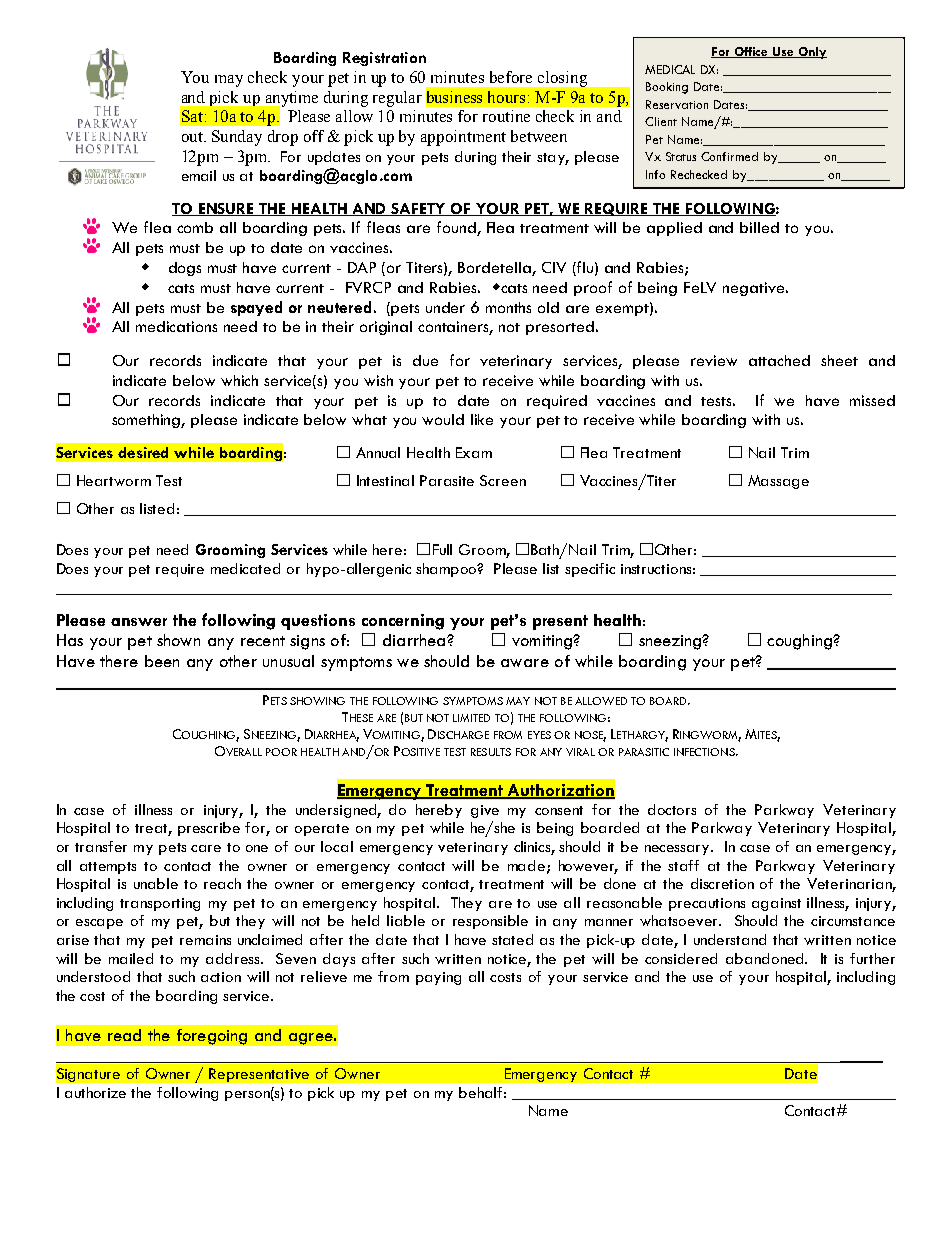  Describe the element at coordinates (751, 52) in the screenshot. I see `Office` at that location.
